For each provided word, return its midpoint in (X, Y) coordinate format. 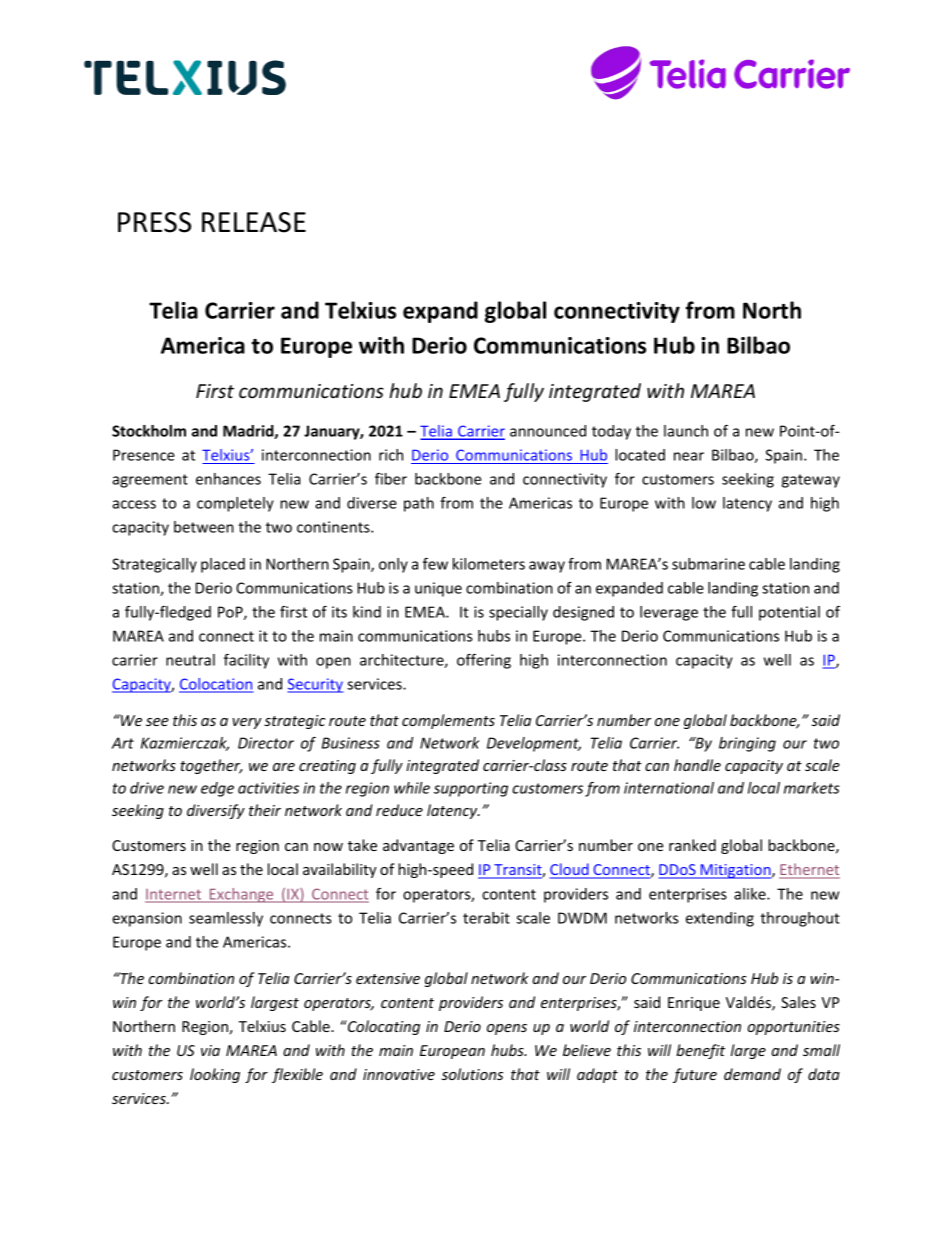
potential (789, 613)
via (210, 1050)
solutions (472, 1074)
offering (484, 661)
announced (548, 431)
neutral (190, 660)
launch (686, 431)
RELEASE (254, 222)
